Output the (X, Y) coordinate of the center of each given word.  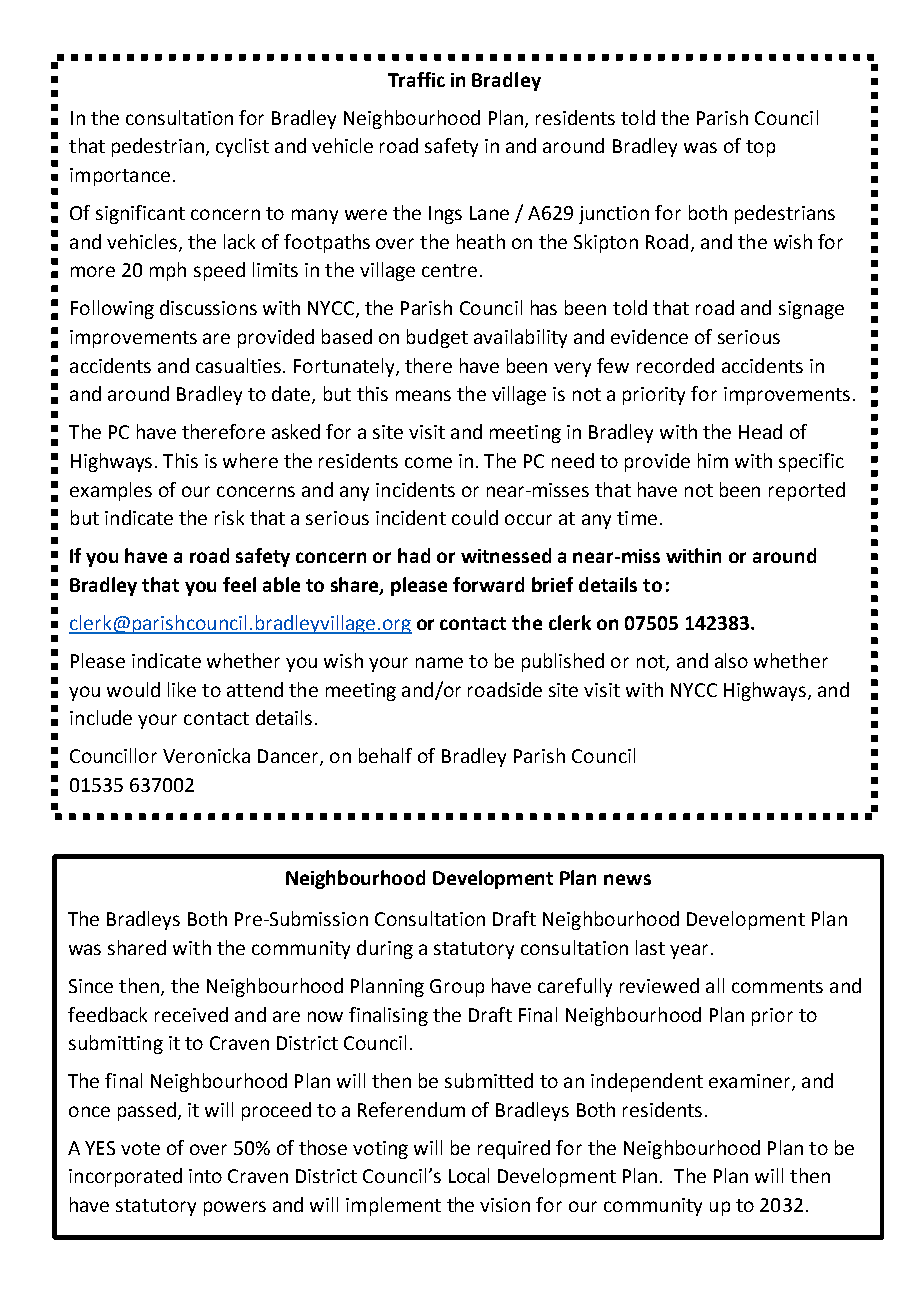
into (205, 1176)
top (760, 148)
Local (469, 1175)
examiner (751, 1082)
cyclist (242, 147)
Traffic (416, 79)
